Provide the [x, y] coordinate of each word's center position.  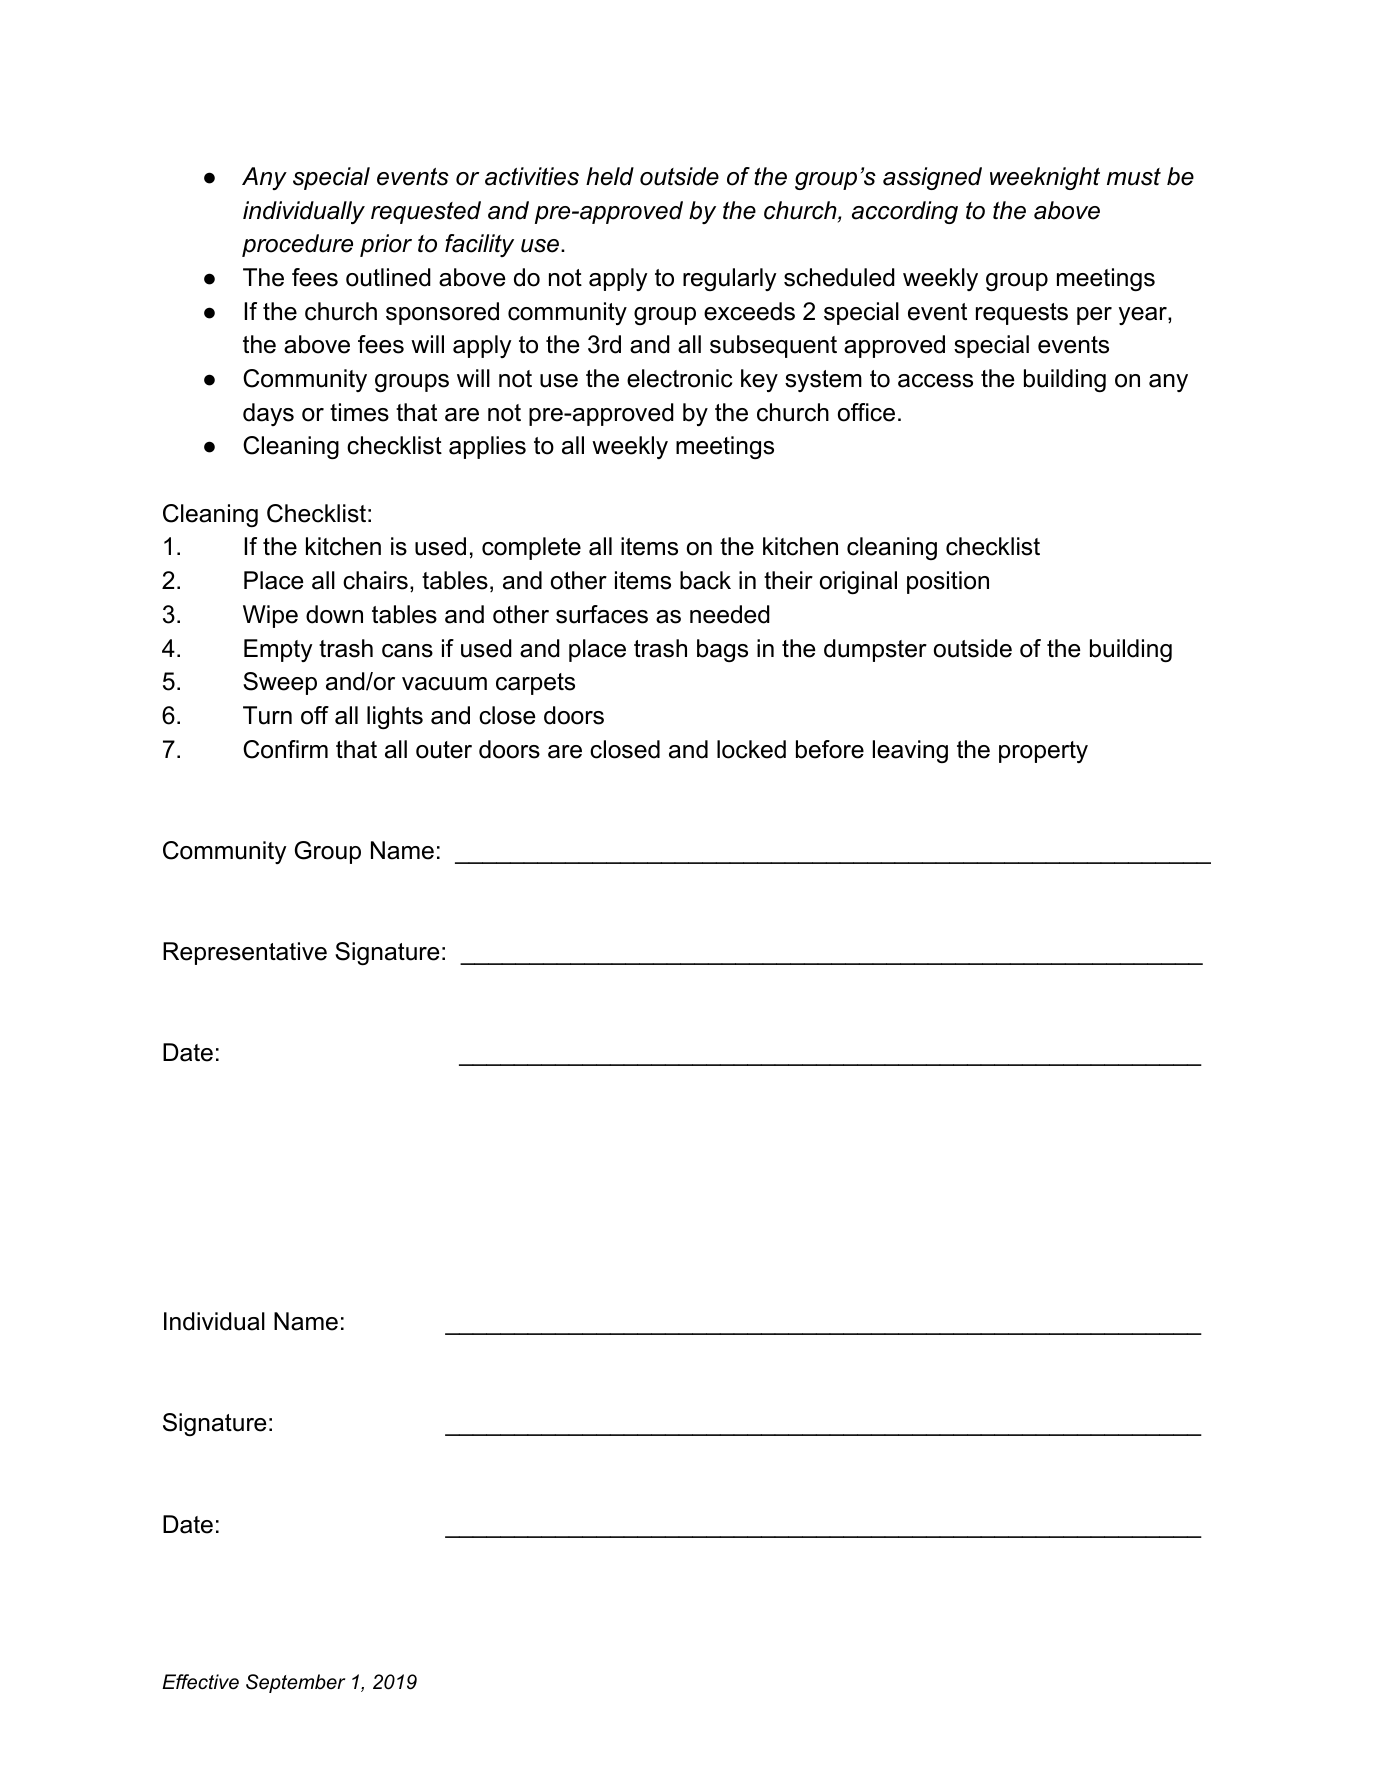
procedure [297, 245]
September [295, 1683]
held [610, 176]
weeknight [1045, 178]
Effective [200, 1682]
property [1043, 752]
